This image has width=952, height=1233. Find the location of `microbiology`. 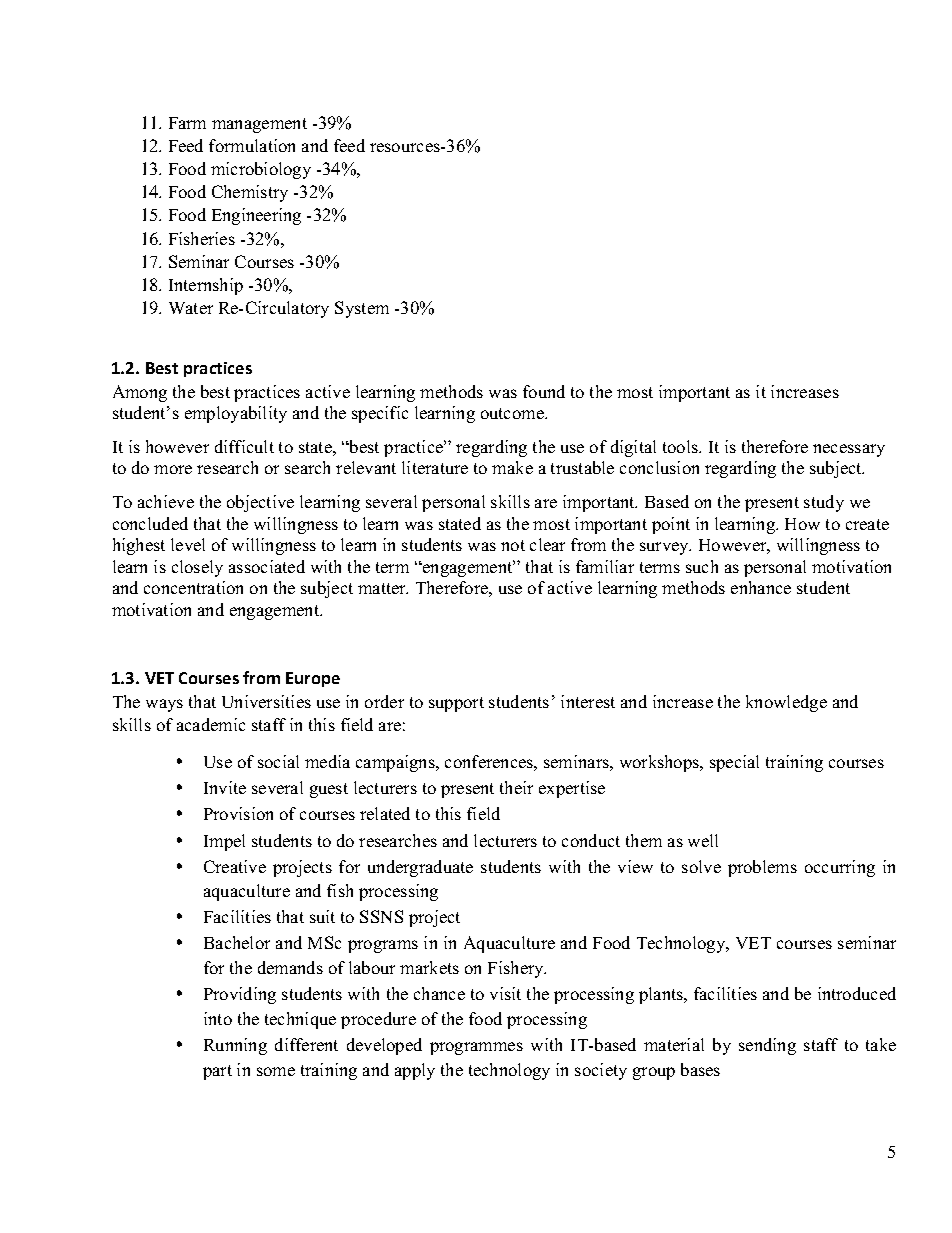

microbiology is located at coordinates (261, 170).
